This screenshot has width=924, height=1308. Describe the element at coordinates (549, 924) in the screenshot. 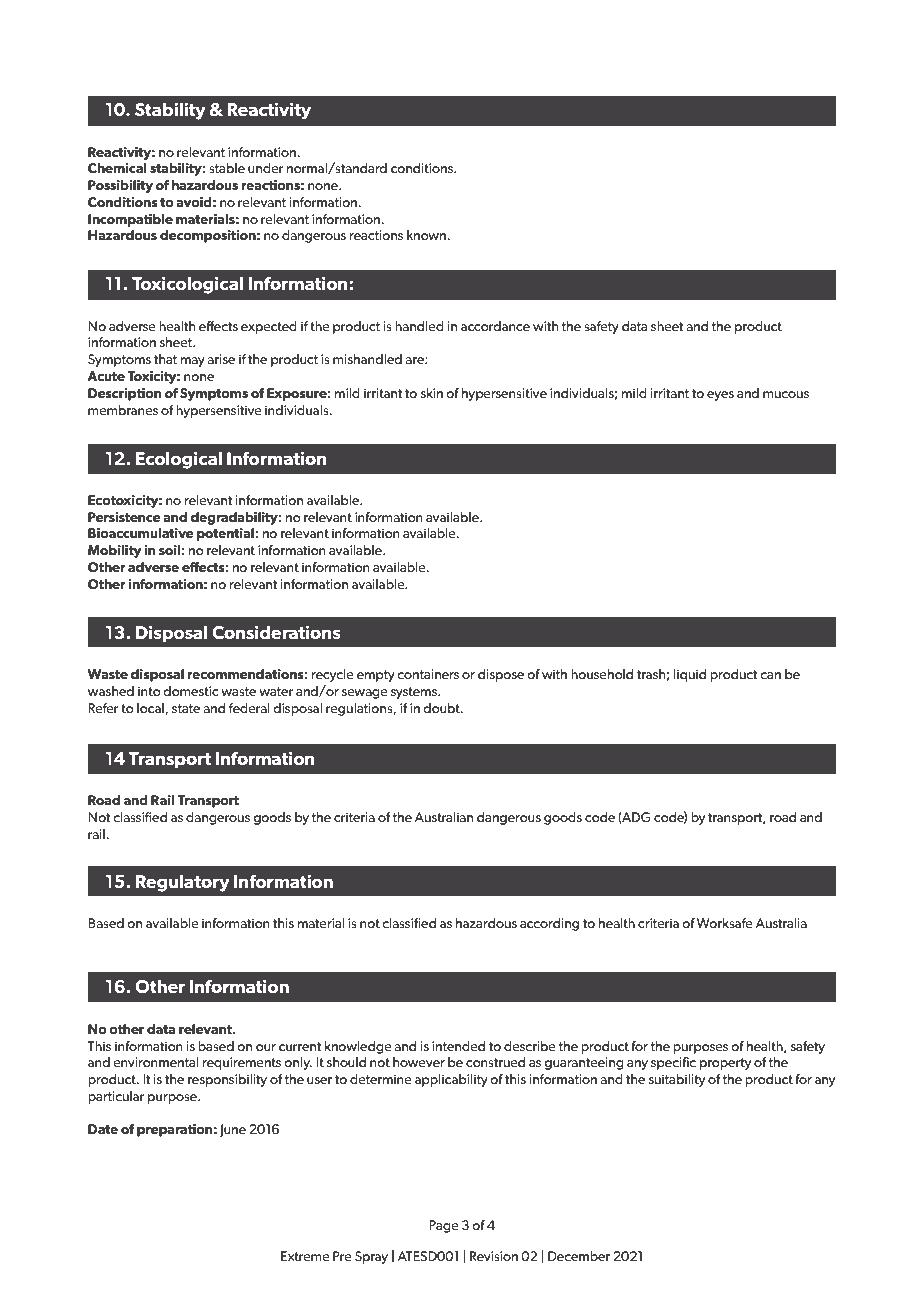

I see `according` at that location.
